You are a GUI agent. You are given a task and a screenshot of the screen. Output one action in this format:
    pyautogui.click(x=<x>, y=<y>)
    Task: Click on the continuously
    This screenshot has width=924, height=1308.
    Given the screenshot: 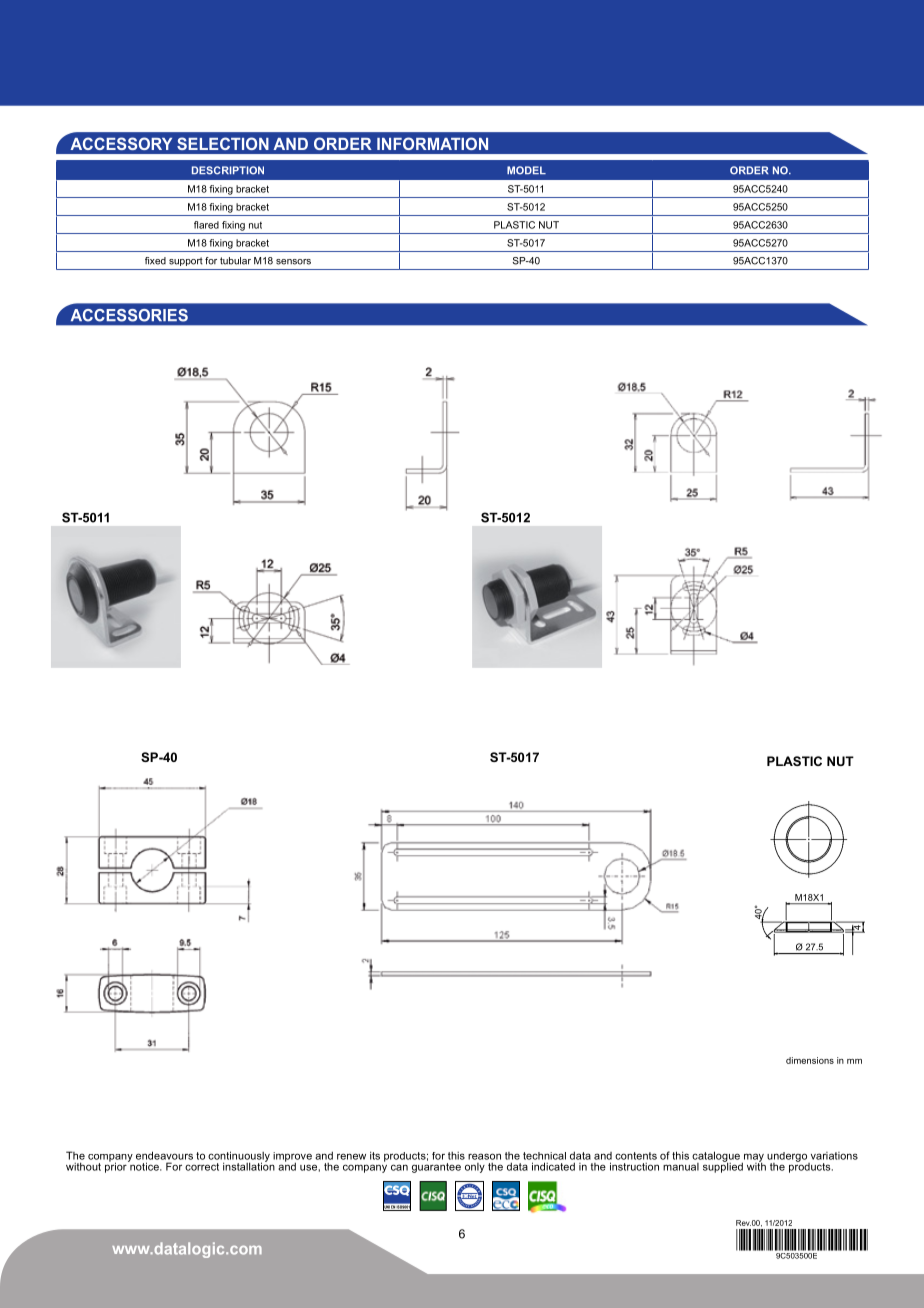 What is the action you would take?
    pyautogui.click(x=239, y=1157)
